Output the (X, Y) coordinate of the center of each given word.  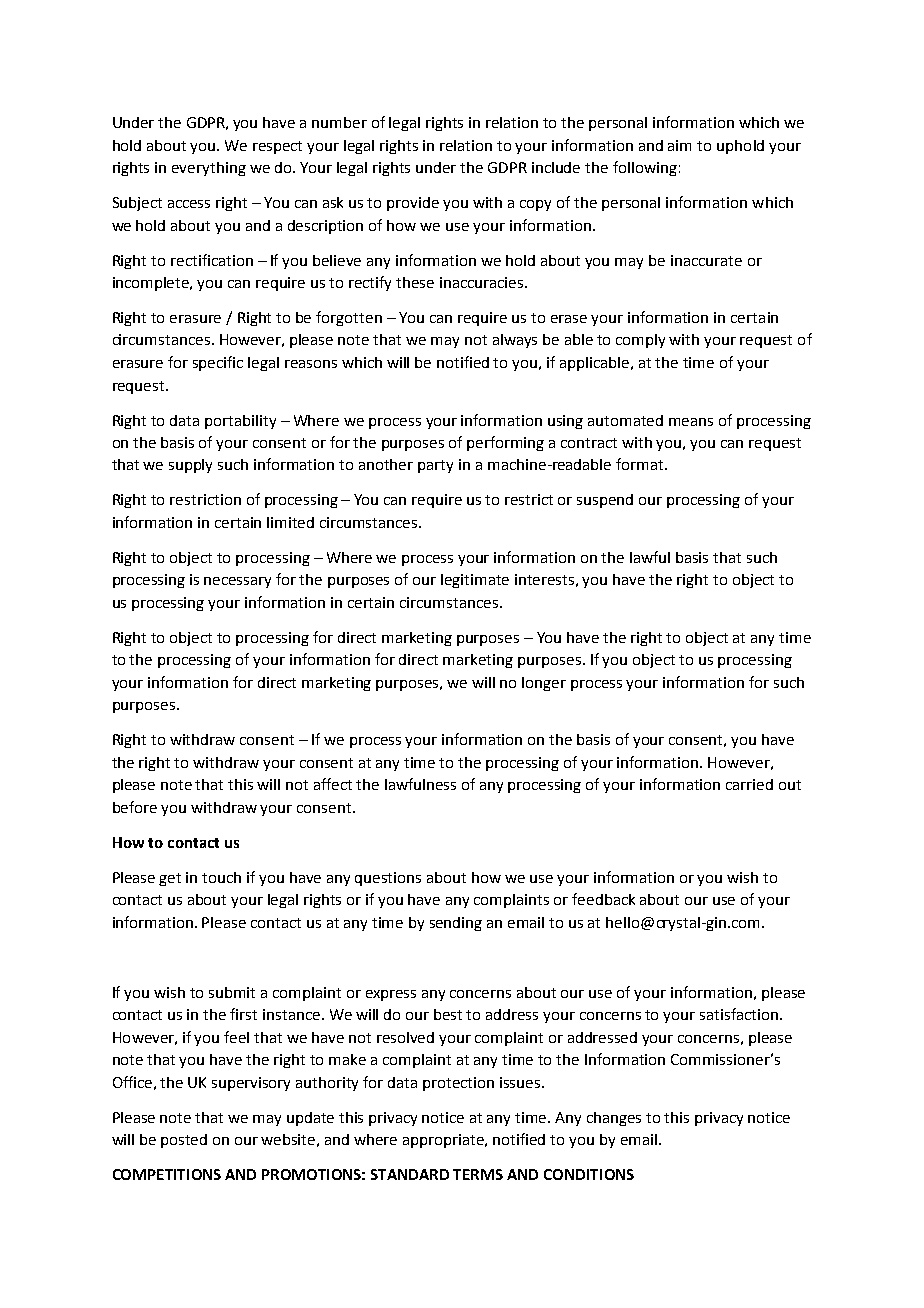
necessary (237, 582)
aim (679, 145)
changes (614, 1119)
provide (413, 204)
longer (544, 684)
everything (209, 169)
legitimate (475, 581)
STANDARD (410, 1174)
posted (184, 1141)
